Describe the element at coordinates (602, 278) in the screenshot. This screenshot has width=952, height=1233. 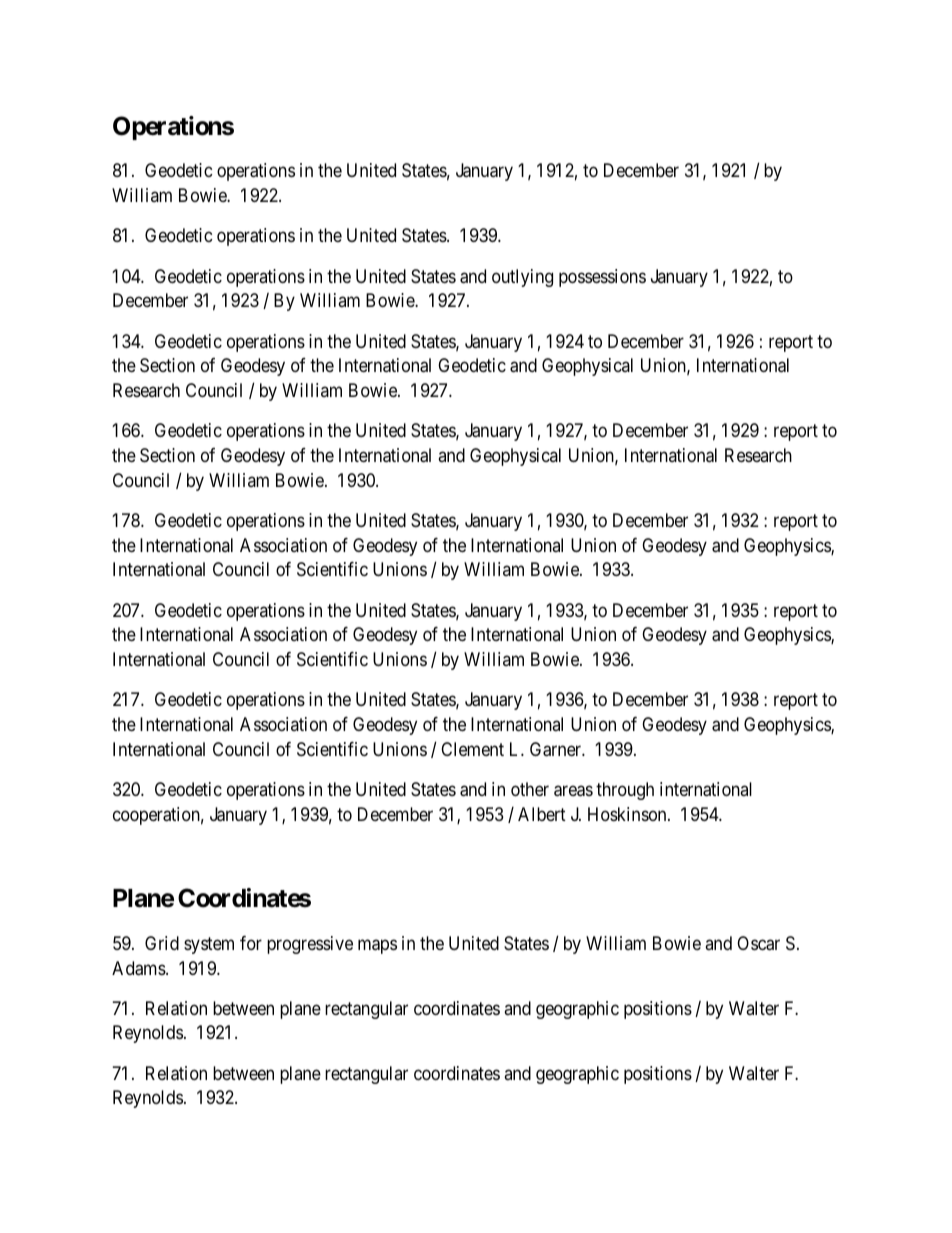
I see `possessions` at that location.
